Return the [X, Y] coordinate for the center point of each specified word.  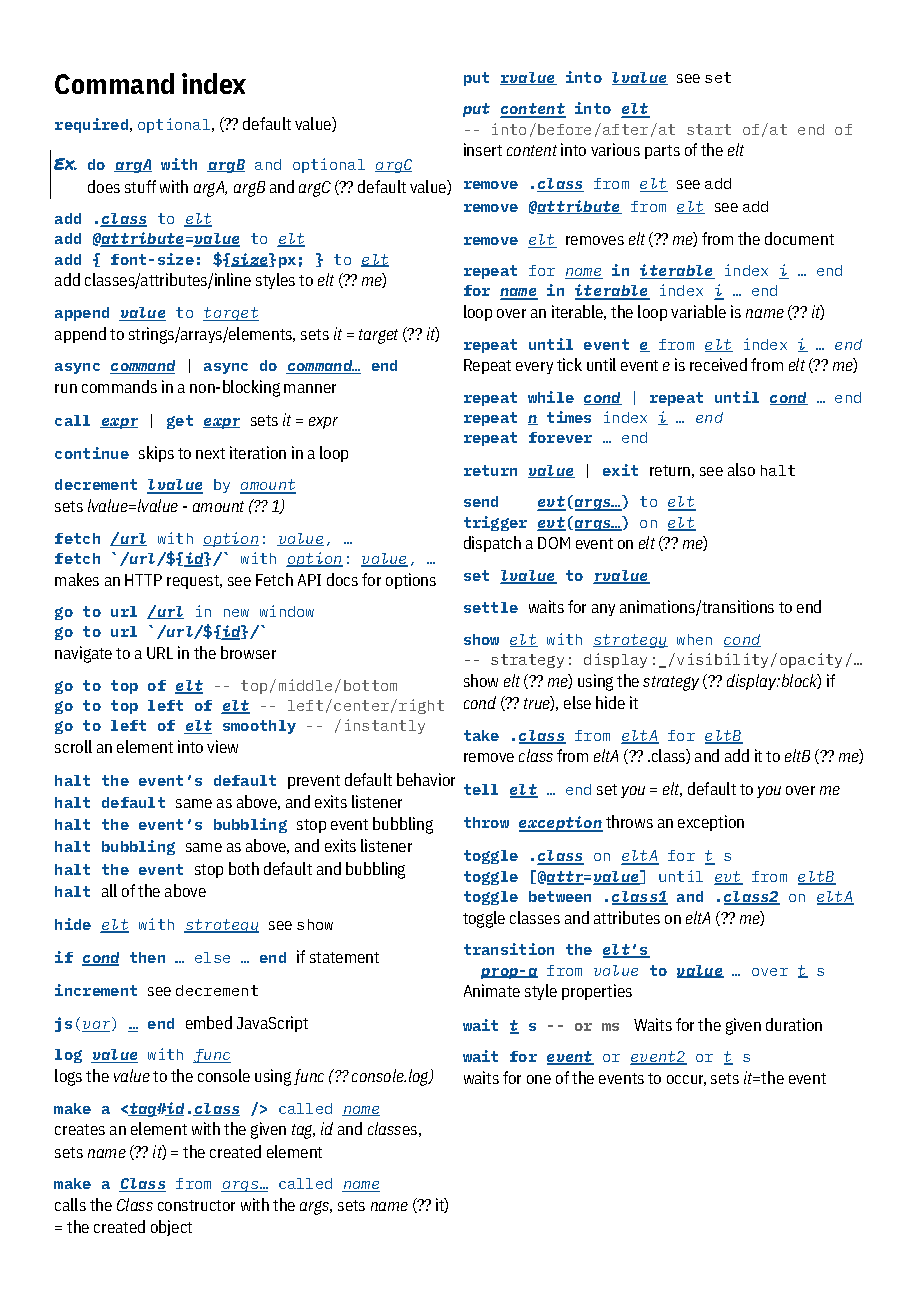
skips [156, 454]
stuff [140, 186]
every [534, 368]
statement [344, 957]
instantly [385, 726]
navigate [83, 654]
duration [794, 1024]
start [709, 129]
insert [483, 149]
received [718, 364]
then [147, 957]
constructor [196, 1205]
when [694, 639]
